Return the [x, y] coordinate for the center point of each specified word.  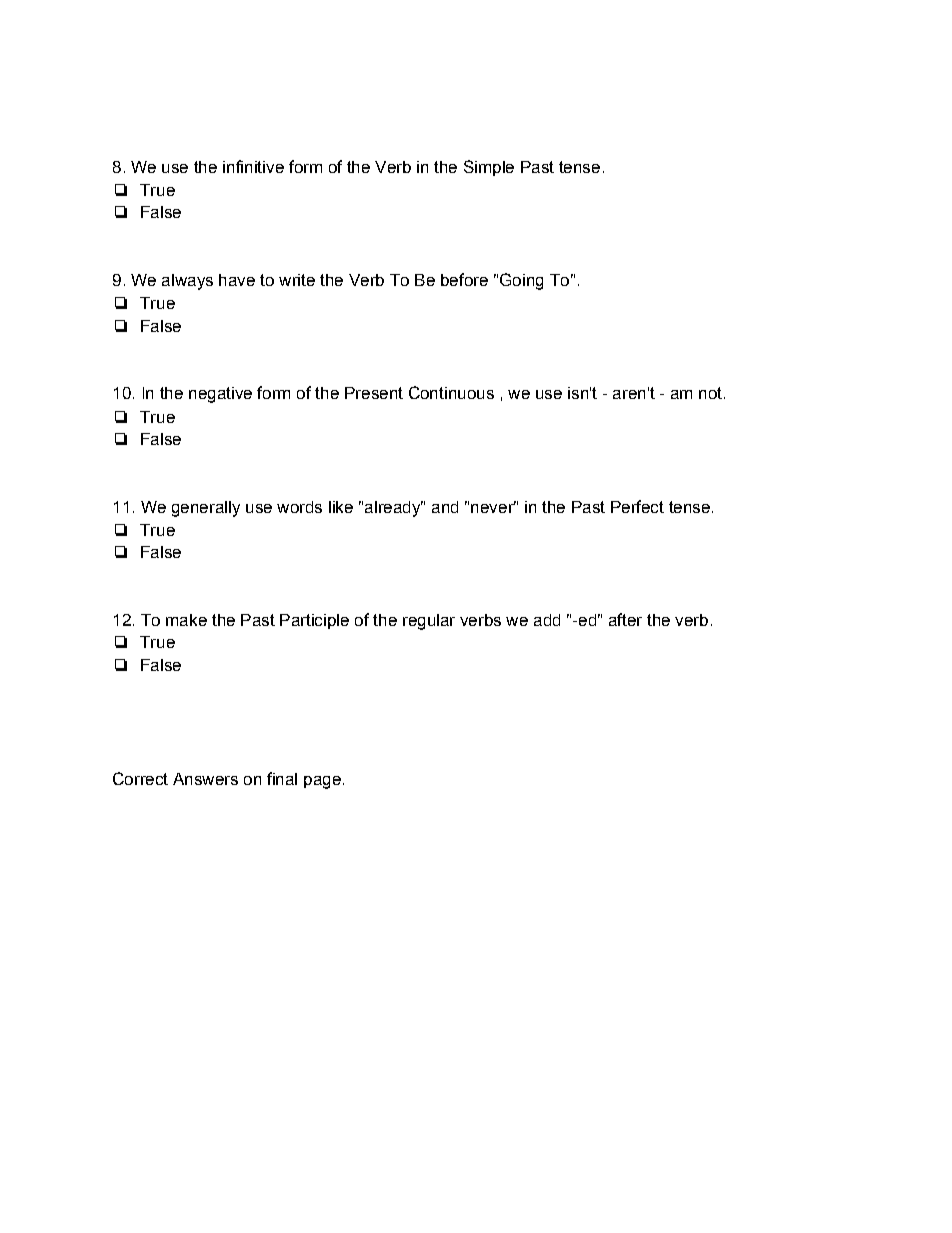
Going [521, 281]
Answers [205, 779]
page [322, 782]
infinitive [253, 166]
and [445, 507]
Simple [489, 168]
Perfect [637, 506]
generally [206, 509]
